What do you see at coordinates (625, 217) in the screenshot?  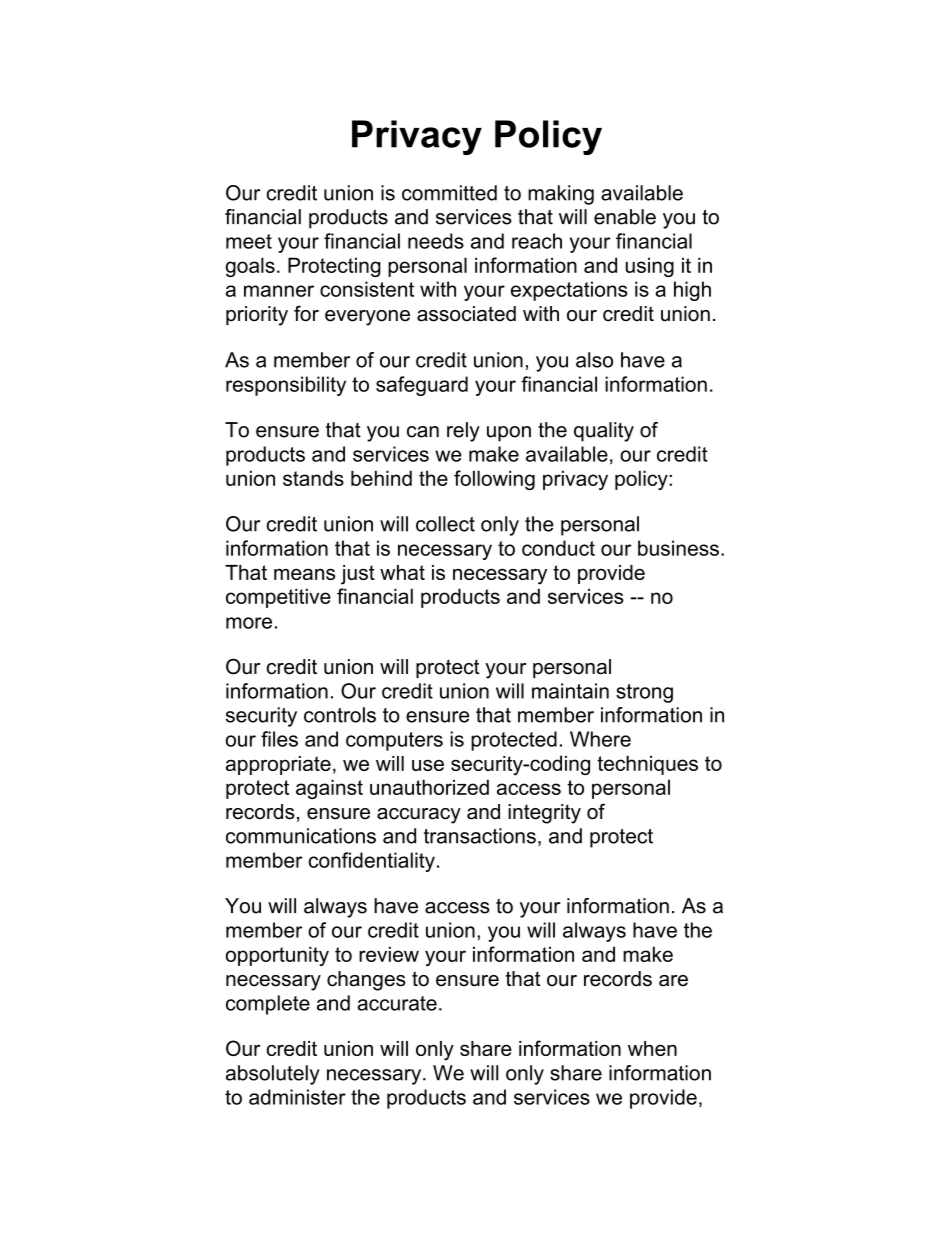 I see `enable` at bounding box center [625, 217].
